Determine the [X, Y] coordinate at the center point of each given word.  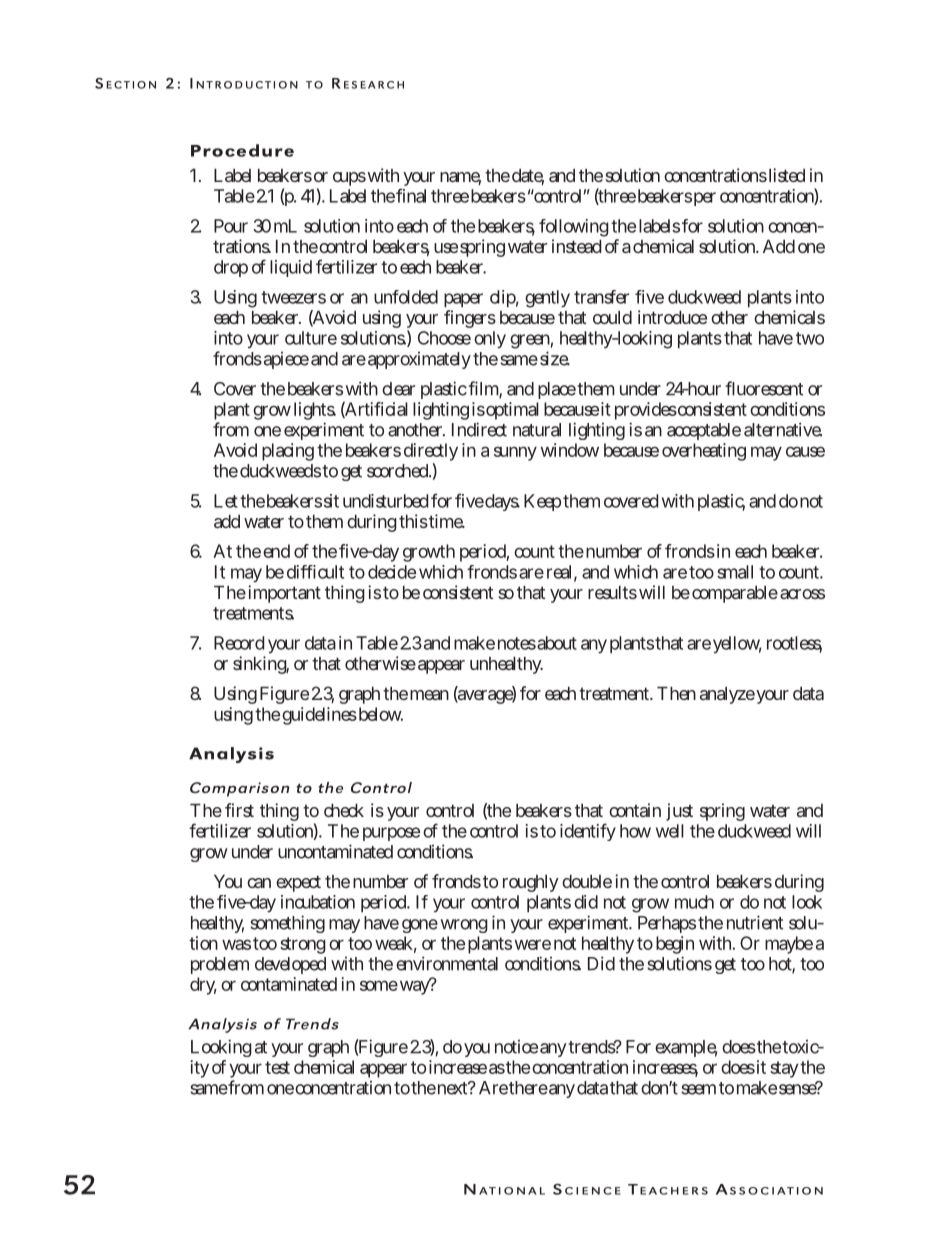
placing [288, 452]
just [679, 812]
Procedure [242, 150]
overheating [704, 452]
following [574, 229]
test [277, 1067]
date [528, 177]
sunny [515, 453]
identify [588, 832]
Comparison [240, 789]
